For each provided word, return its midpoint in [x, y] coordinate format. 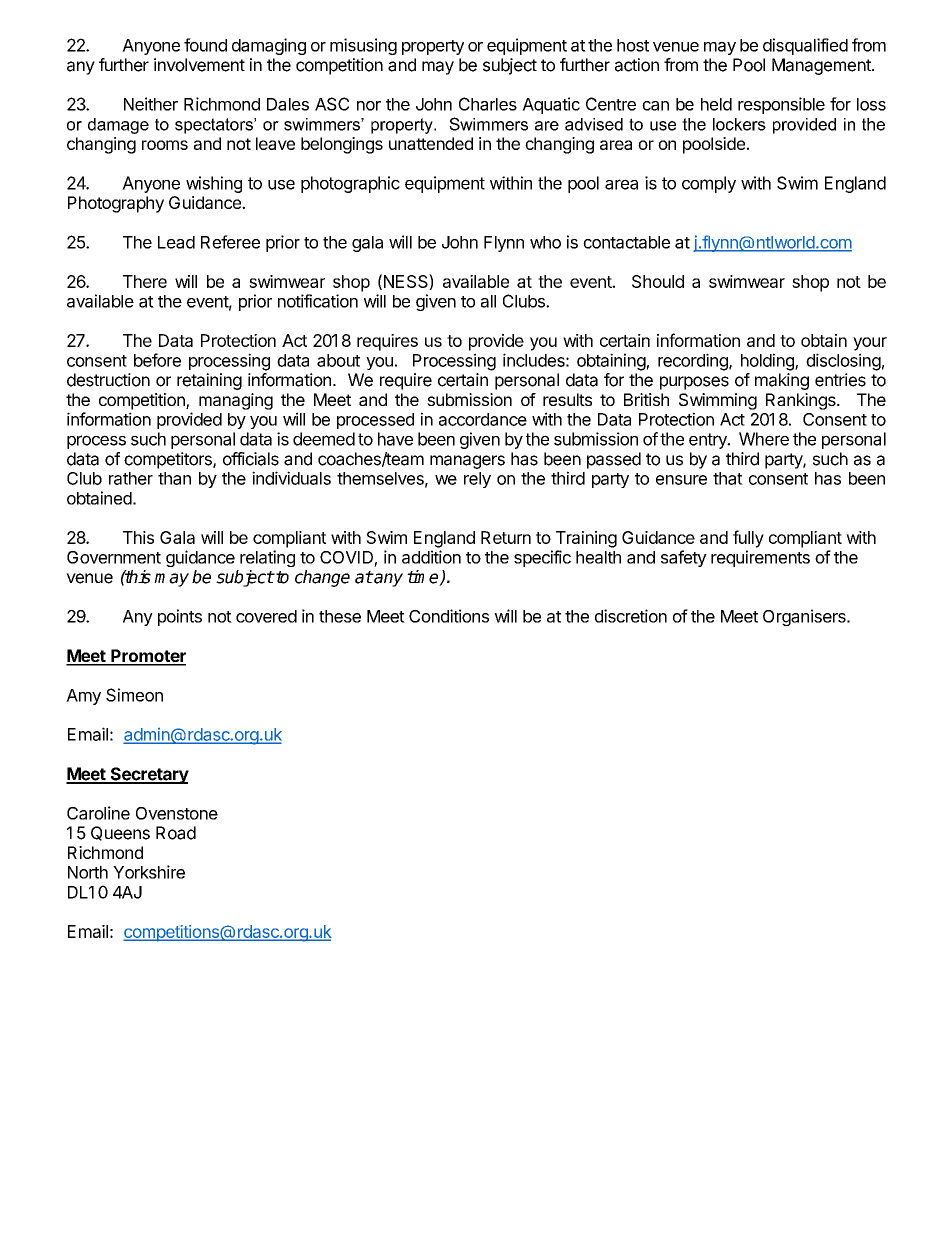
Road [176, 833]
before [157, 360]
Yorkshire [149, 872]
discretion [631, 616]
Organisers [805, 617]
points [180, 617]
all [488, 301]
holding [768, 362]
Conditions [449, 616]
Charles [488, 104]
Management [822, 66]
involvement [199, 65]
